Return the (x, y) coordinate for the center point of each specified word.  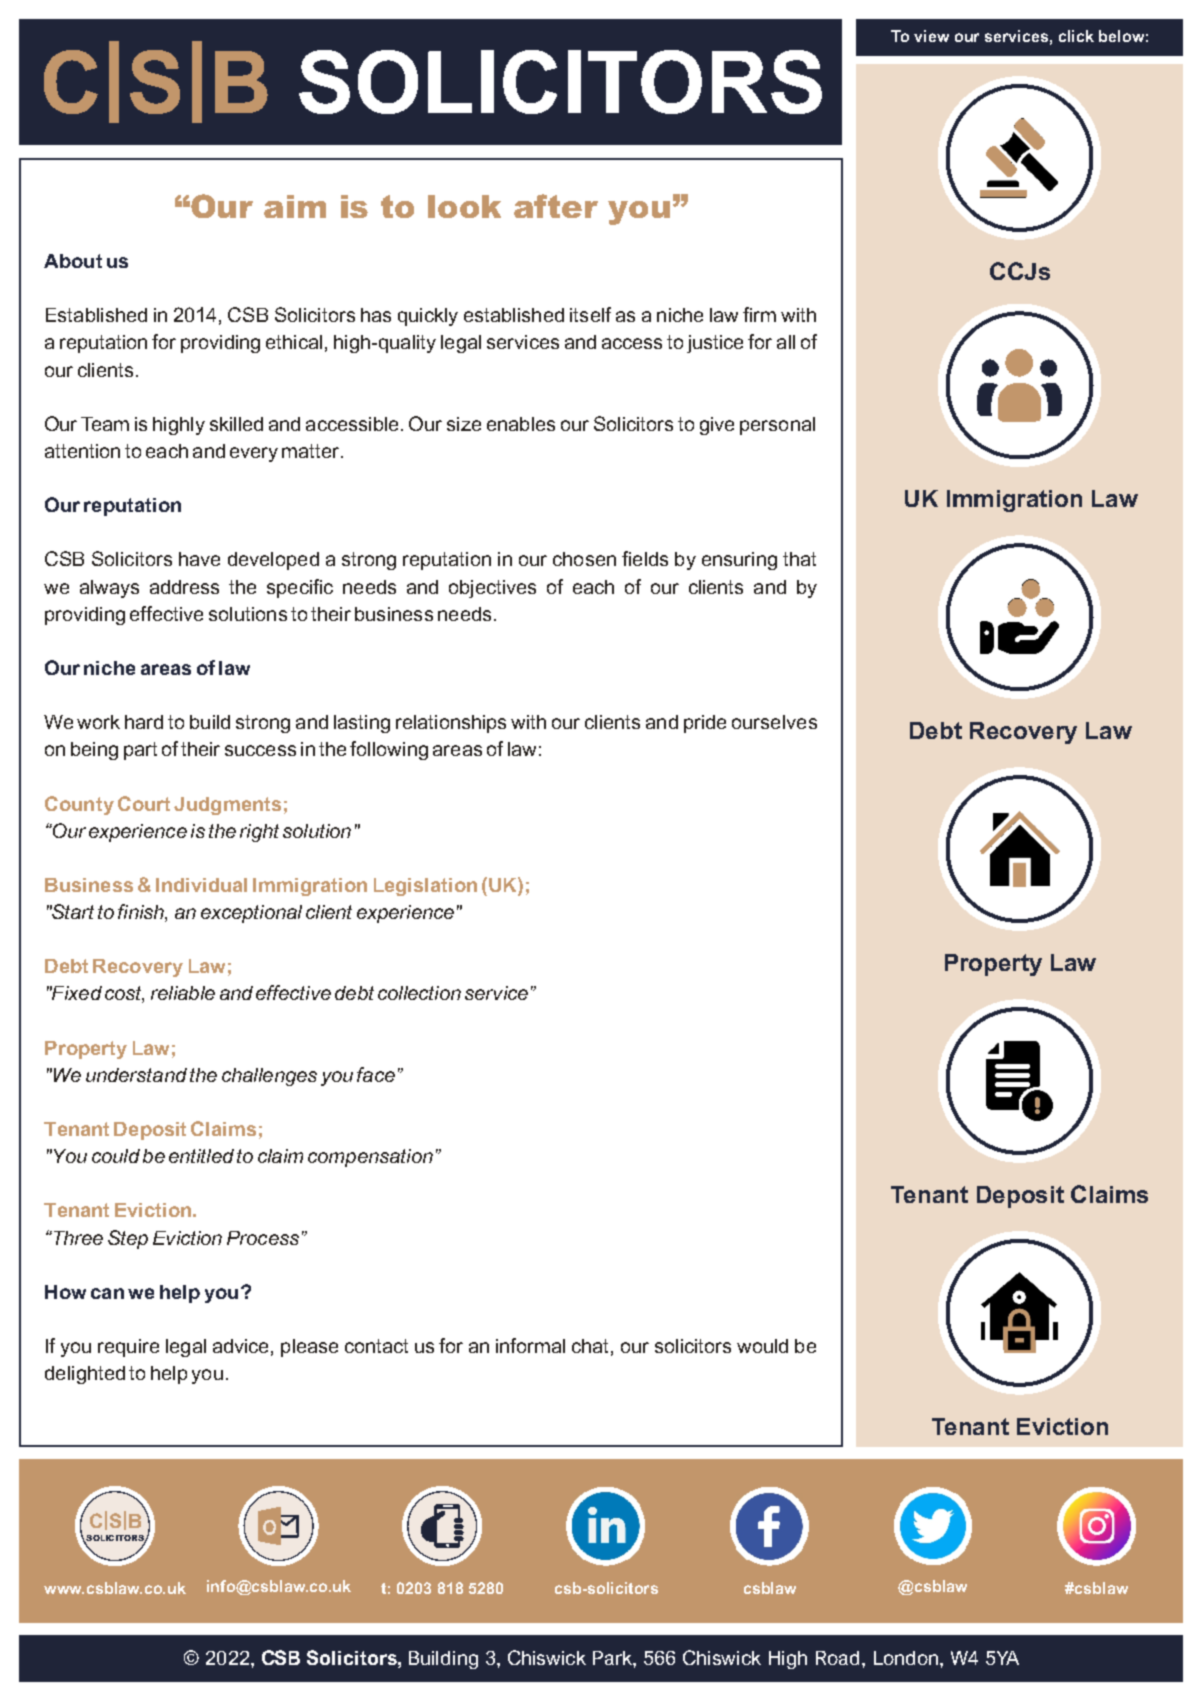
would (762, 1346)
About (73, 261)
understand (136, 1075)
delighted (85, 1375)
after (556, 206)
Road (837, 1658)
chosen (584, 559)
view (931, 36)
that (799, 559)
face (376, 1074)
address (184, 587)
